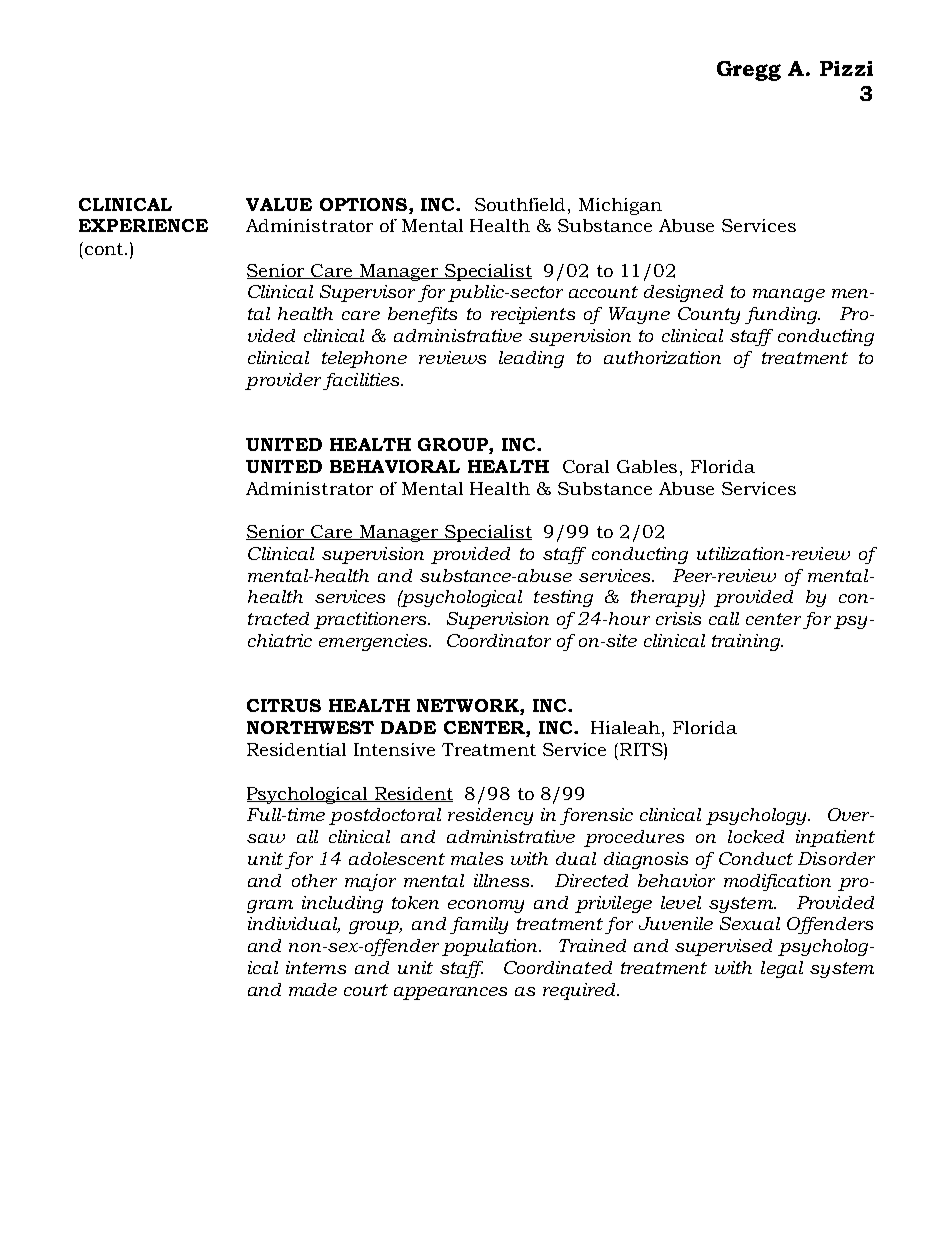 Image resolution: width=952 pixels, height=1233 pixels. What do you see at coordinates (313, 989) in the screenshot?
I see `made` at bounding box center [313, 989].
